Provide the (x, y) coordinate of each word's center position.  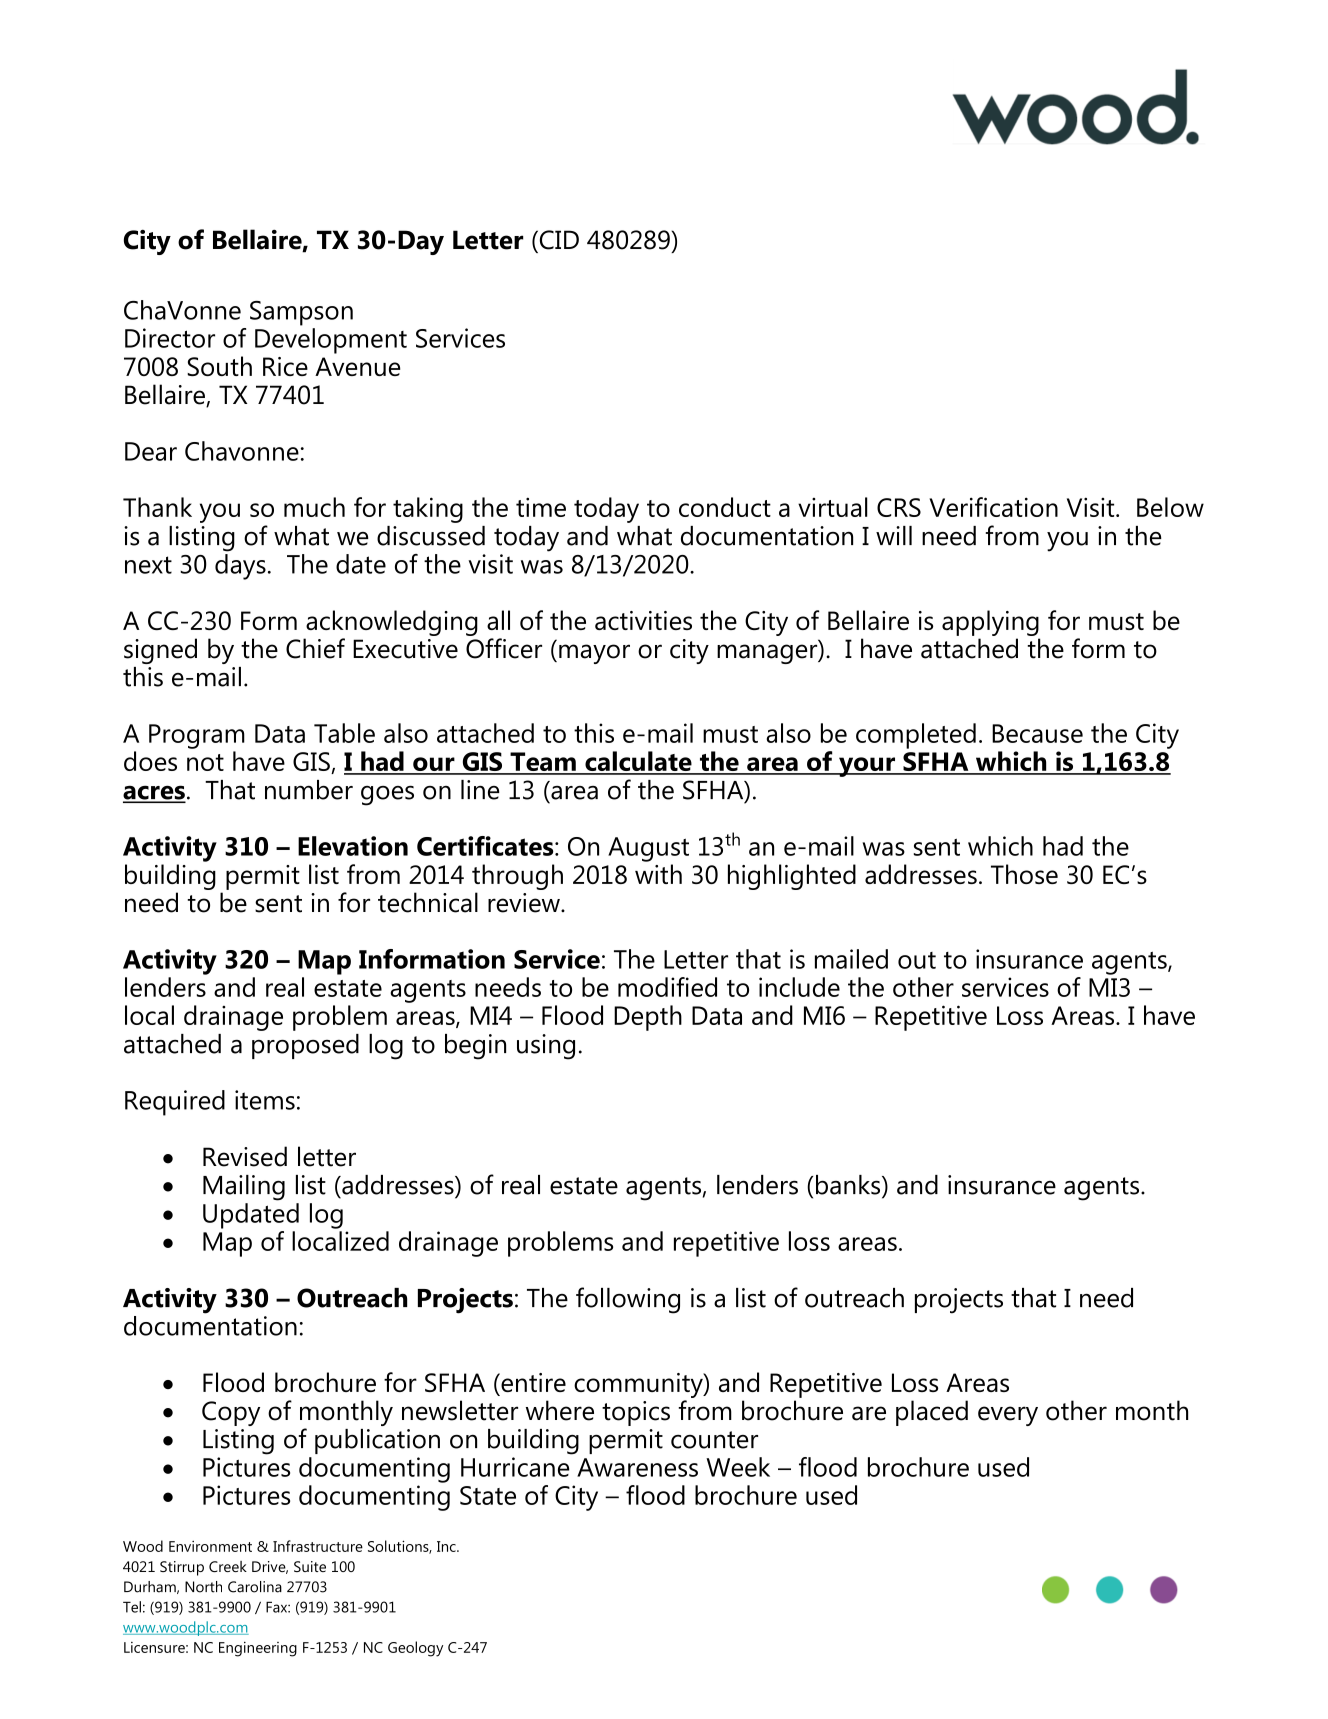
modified (667, 987)
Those (1024, 874)
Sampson (301, 313)
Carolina (255, 1587)
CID (558, 240)
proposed (305, 1046)
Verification (993, 507)
